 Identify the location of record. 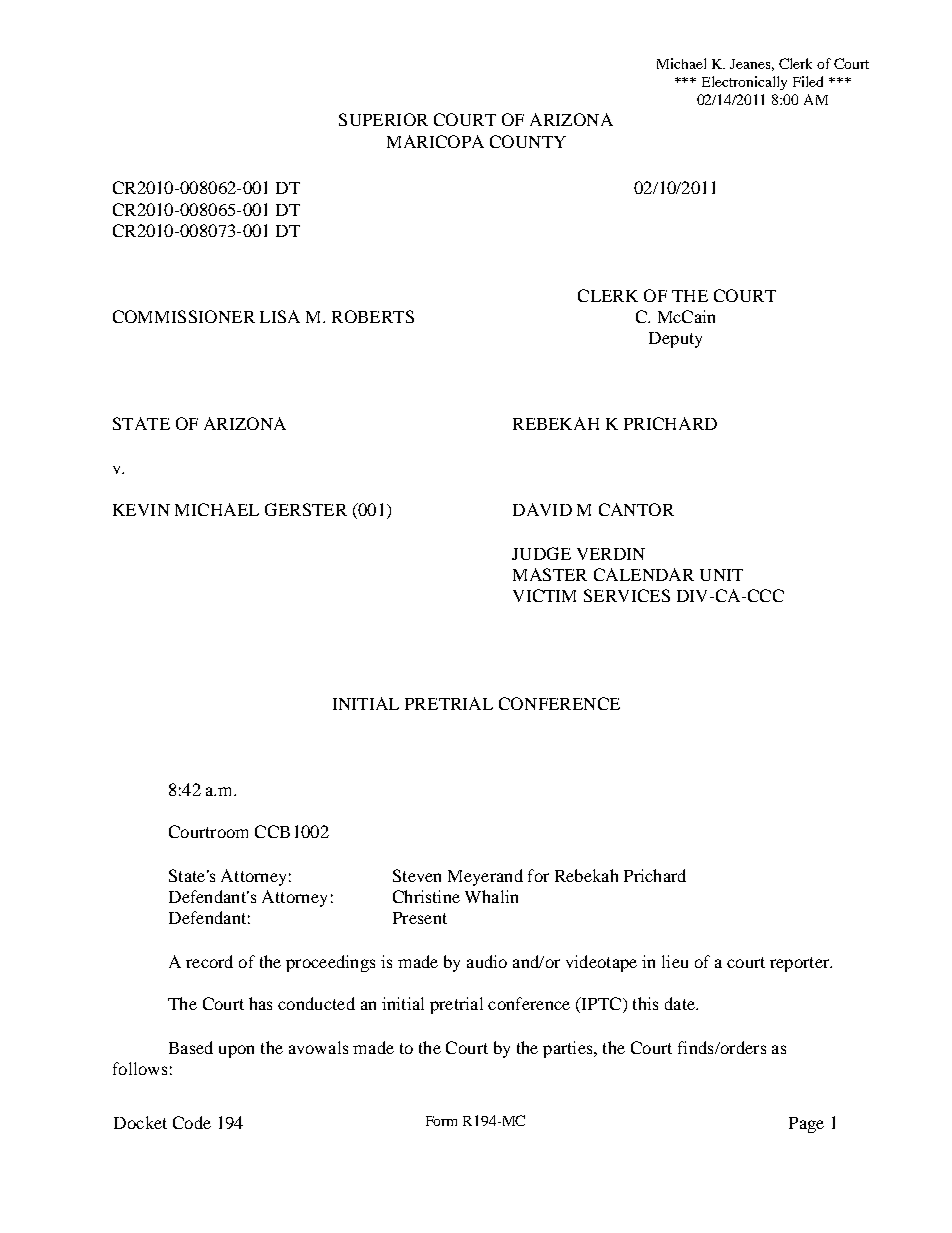
(209, 961).
